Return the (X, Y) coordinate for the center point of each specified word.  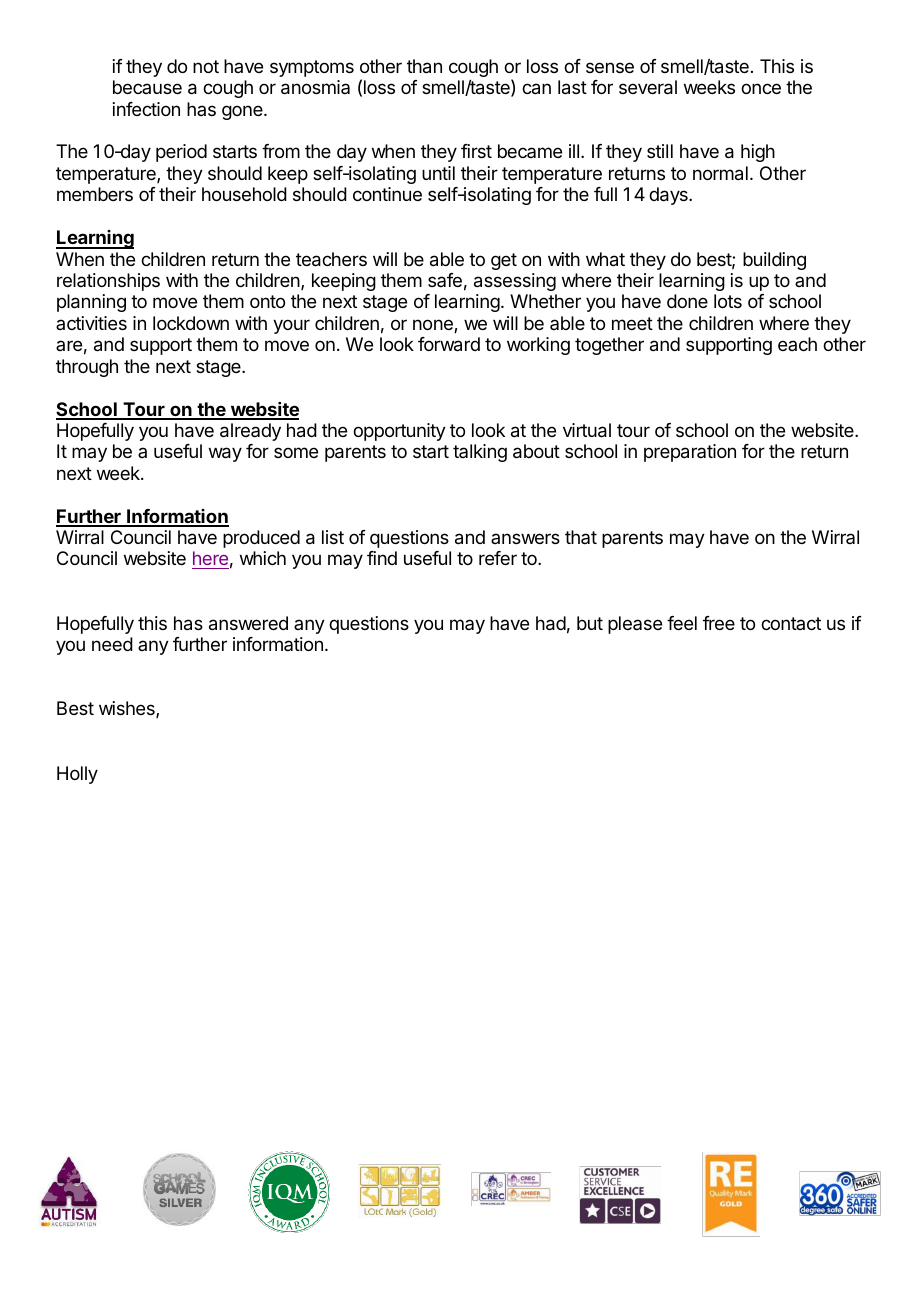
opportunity (399, 432)
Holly (77, 775)
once (761, 88)
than (424, 66)
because (147, 87)
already (250, 432)
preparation (690, 453)
